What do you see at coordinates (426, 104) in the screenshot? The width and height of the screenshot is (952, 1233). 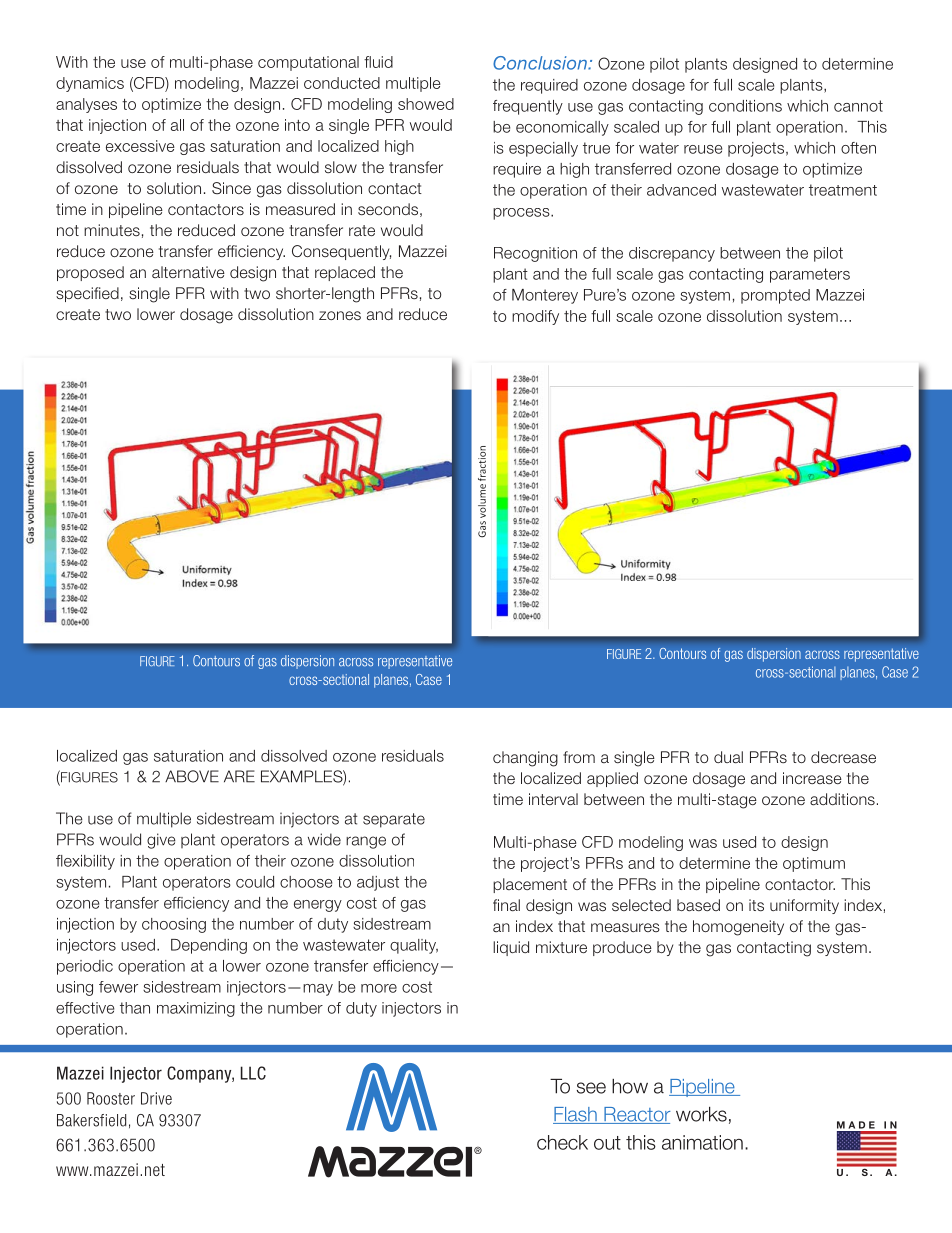 I see `showed` at bounding box center [426, 104].
